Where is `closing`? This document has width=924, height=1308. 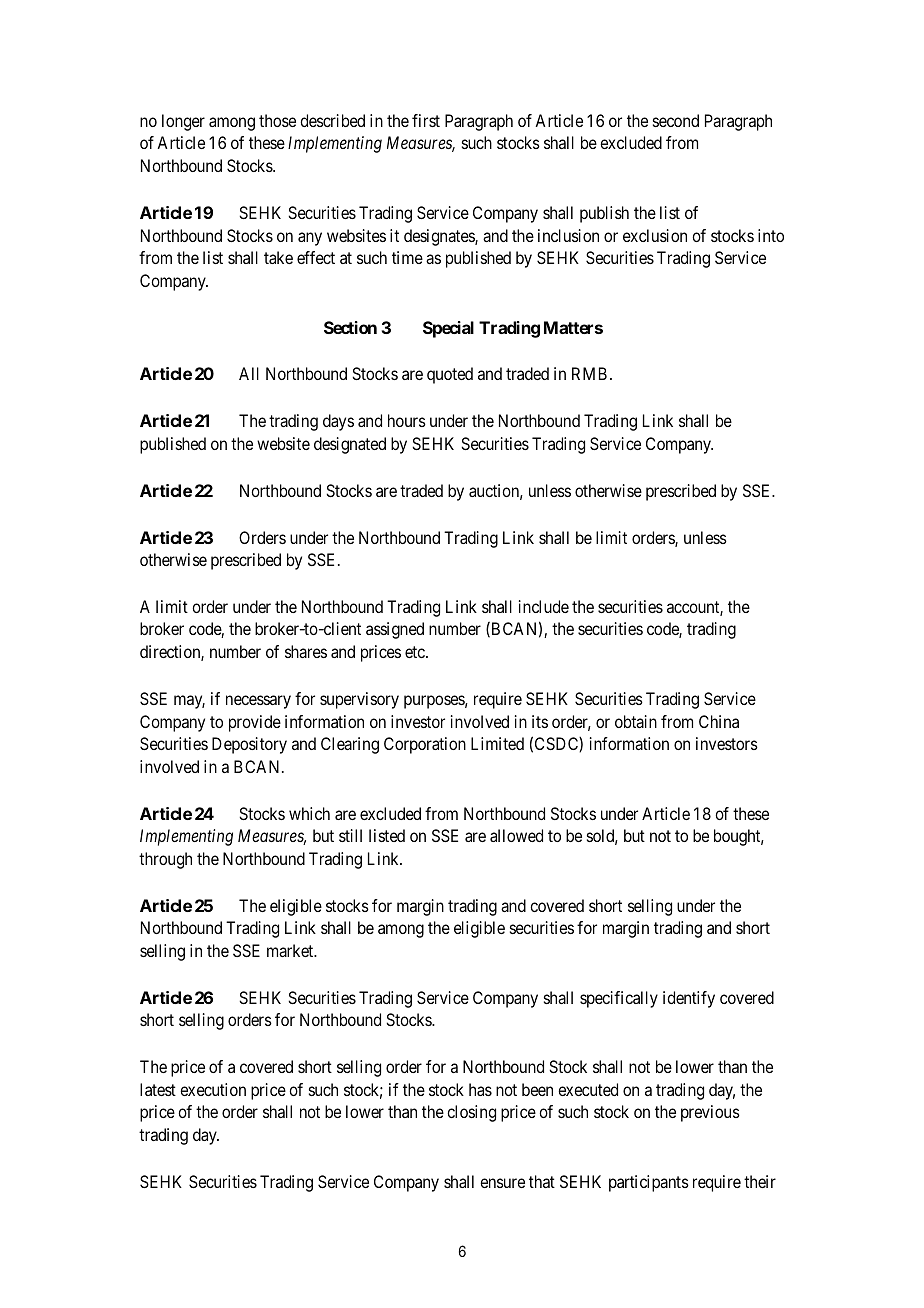
closing is located at coordinates (471, 1113).
